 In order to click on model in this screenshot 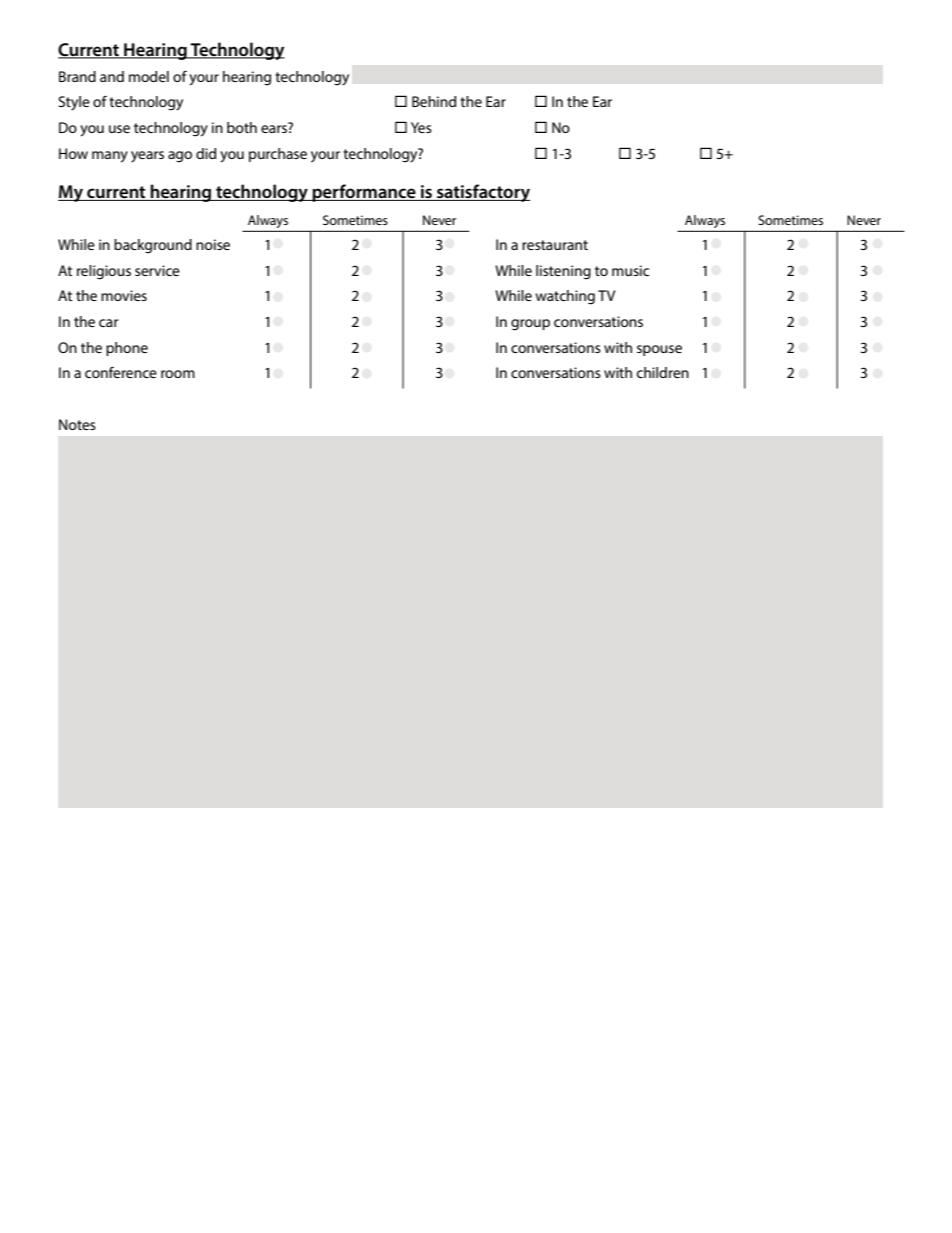, I will do `click(149, 76)`.
